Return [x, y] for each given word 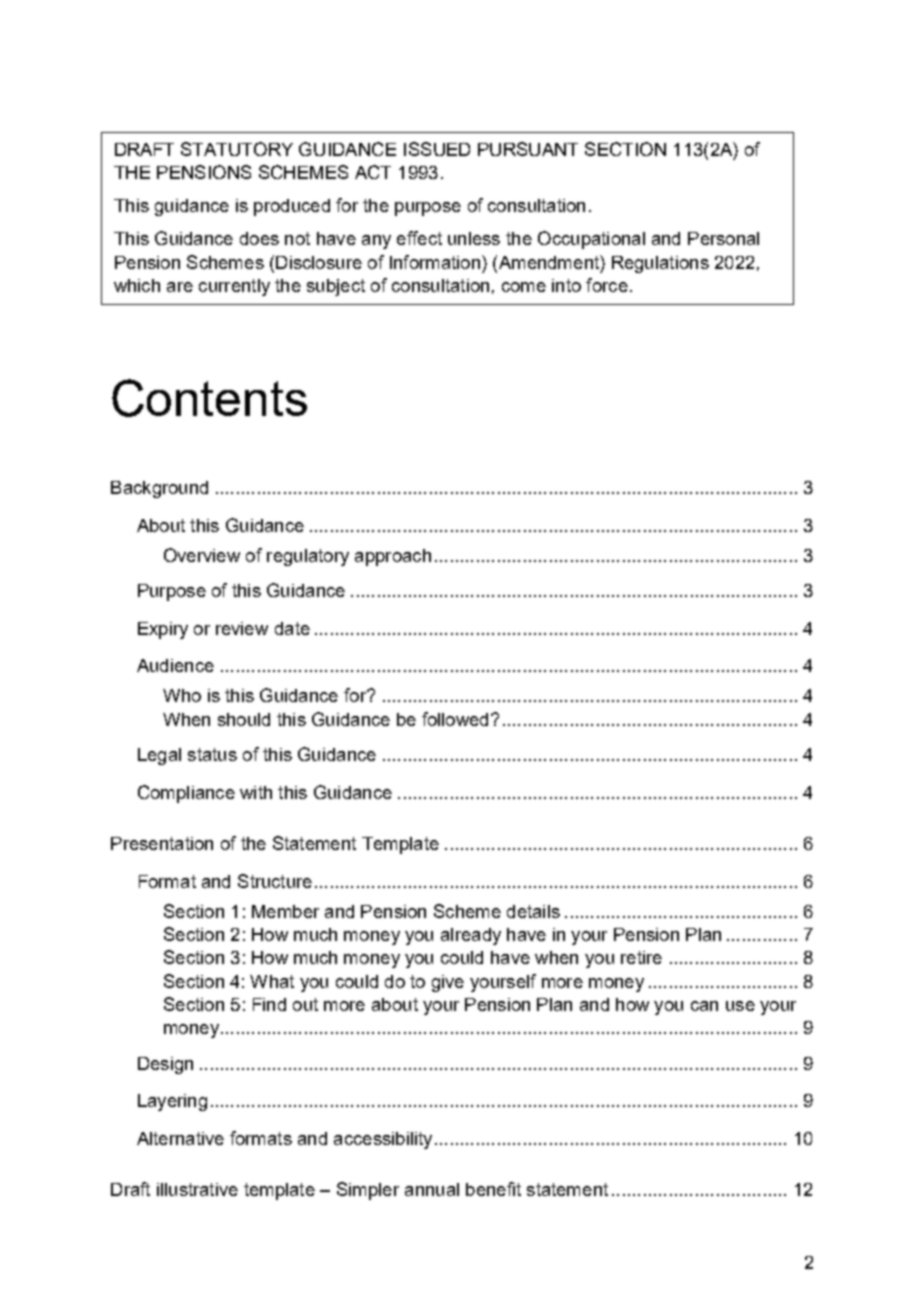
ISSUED [437, 149]
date [292, 628]
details [533, 911]
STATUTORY [237, 149]
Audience [175, 665]
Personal [723, 238]
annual [432, 1189]
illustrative [197, 1189]
